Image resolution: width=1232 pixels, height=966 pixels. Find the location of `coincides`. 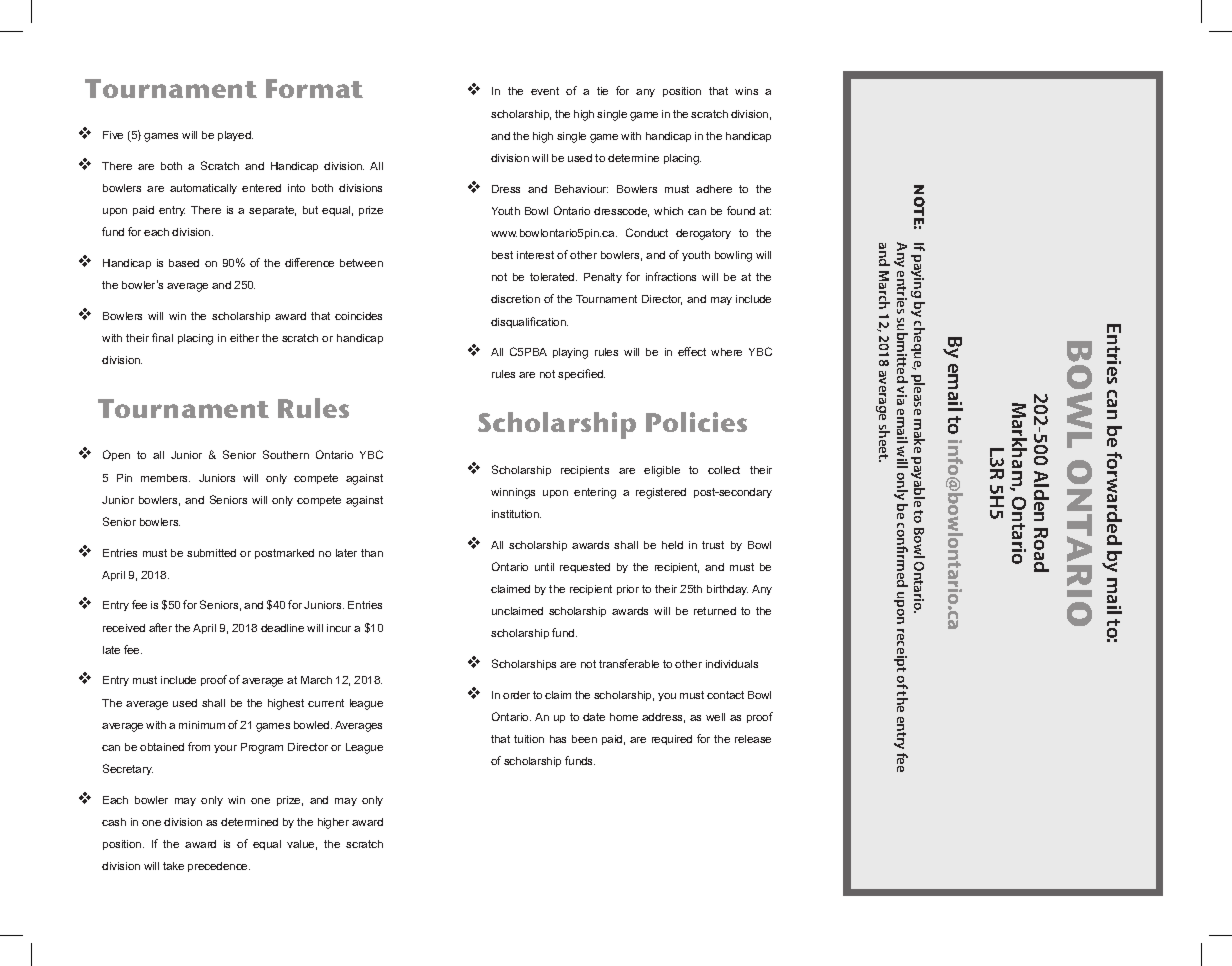

coincides is located at coordinates (358, 316).
